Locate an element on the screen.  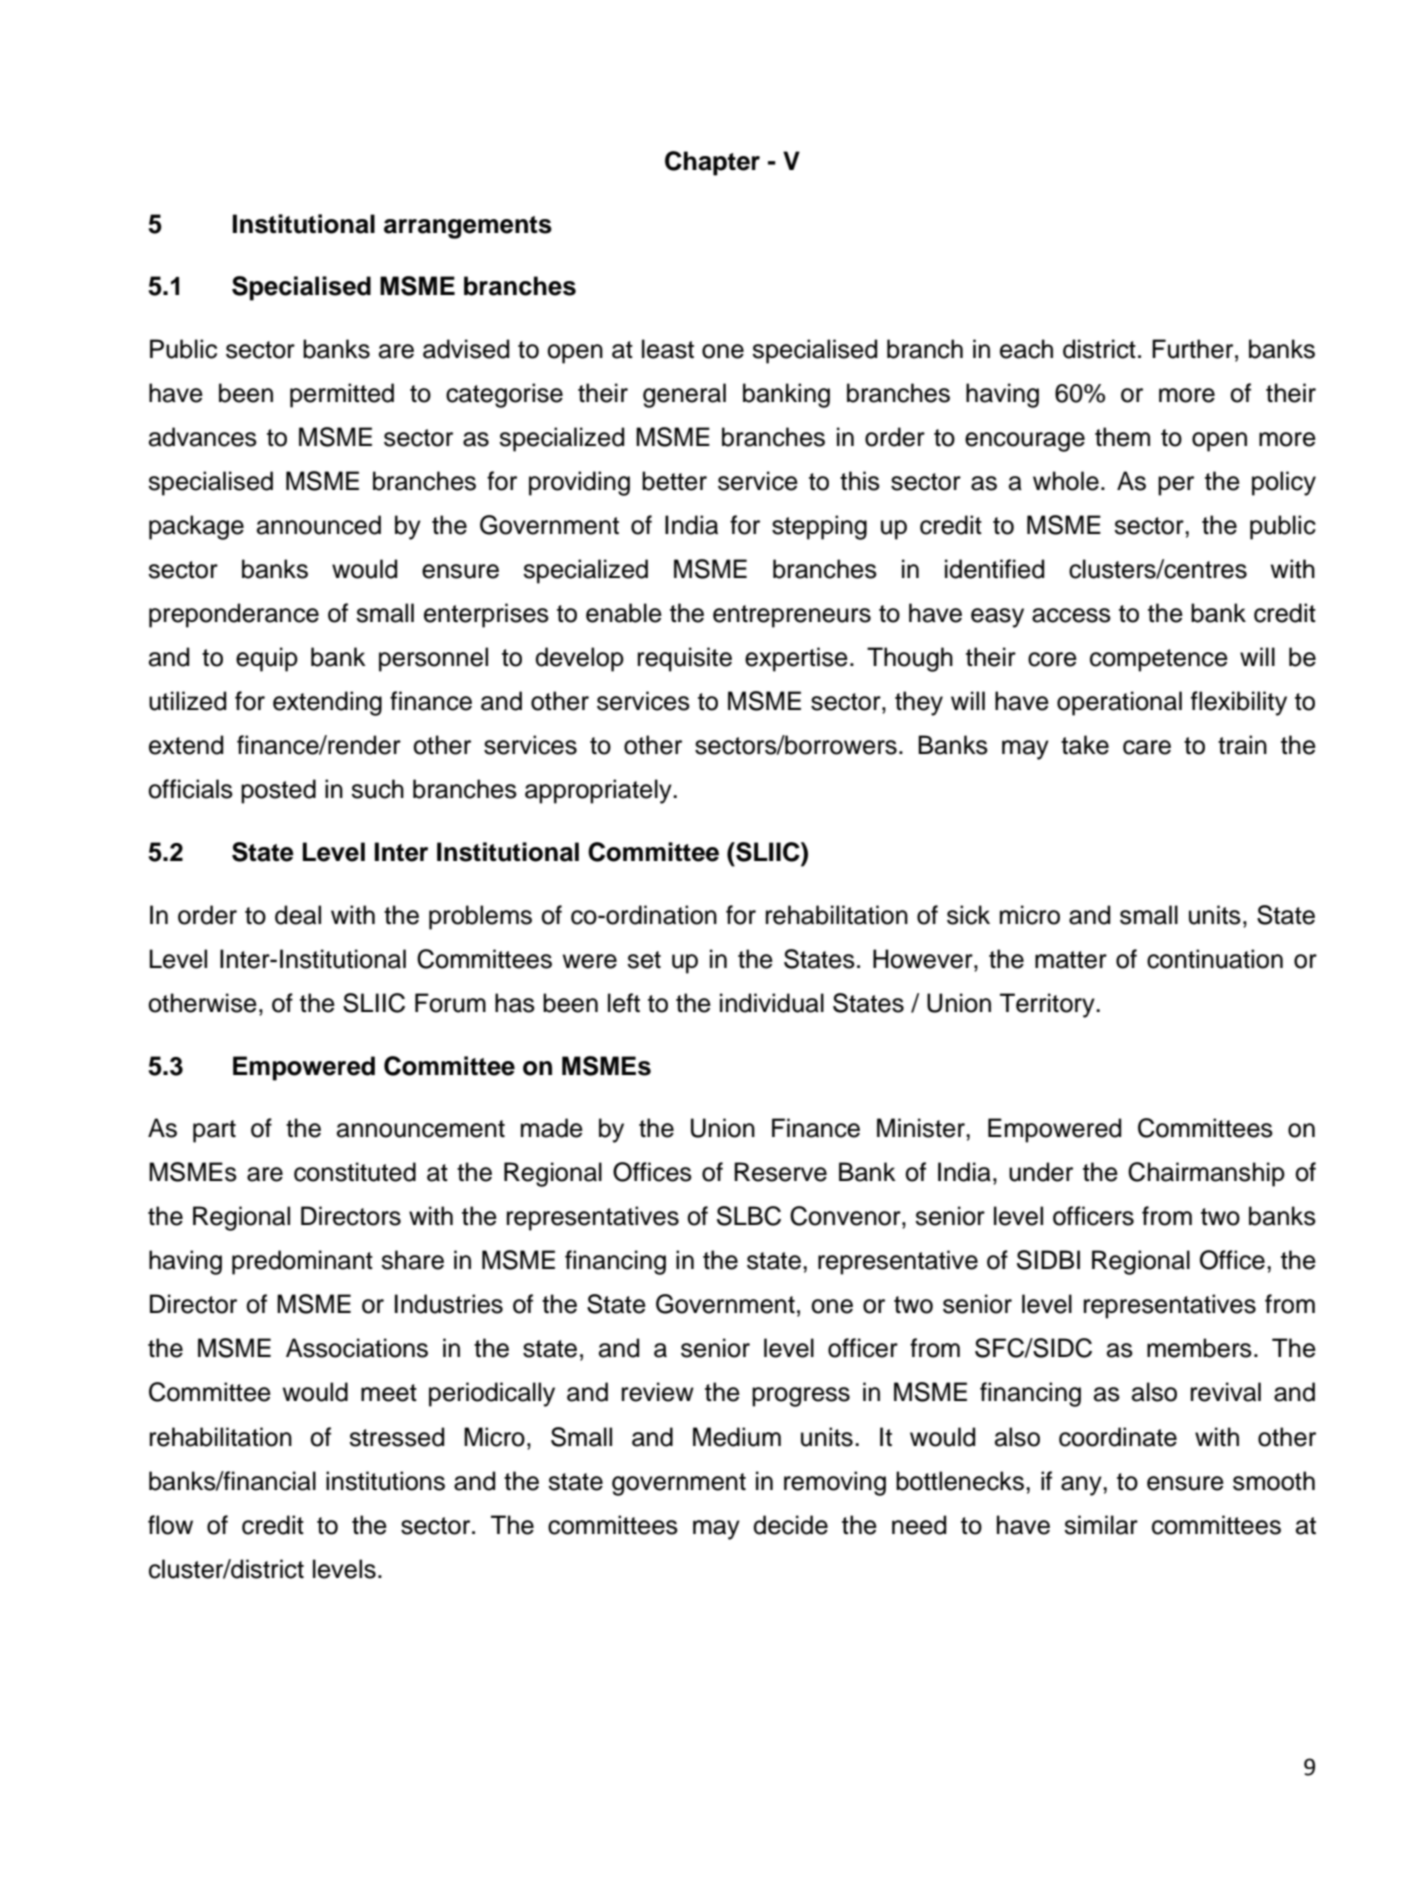
Medium is located at coordinates (737, 1437).
